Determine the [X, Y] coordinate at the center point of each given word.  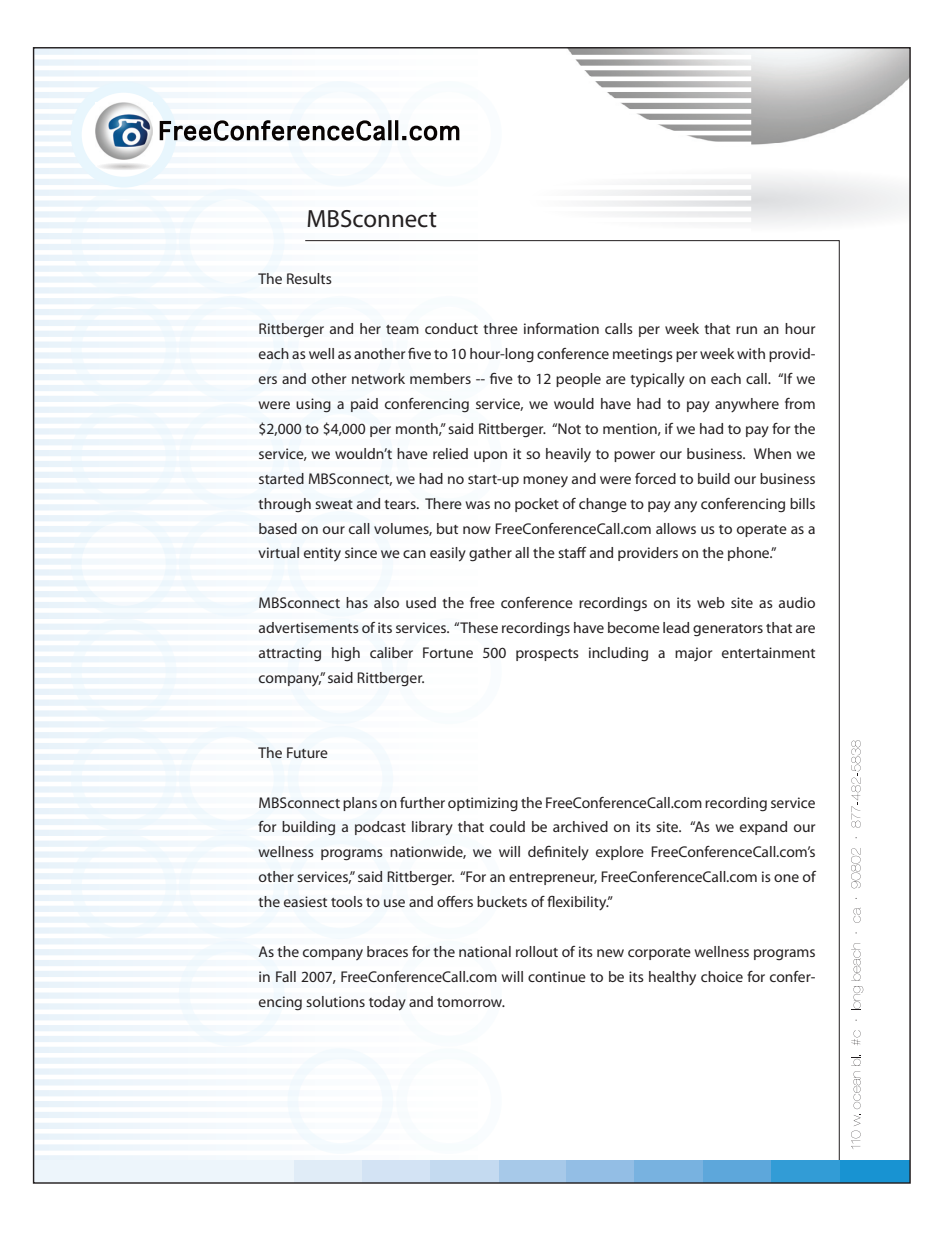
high [346, 654]
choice [722, 976]
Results [309, 278]
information [561, 328]
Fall [286, 976]
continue [557, 976]
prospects [547, 655]
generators [728, 630]
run [746, 330]
